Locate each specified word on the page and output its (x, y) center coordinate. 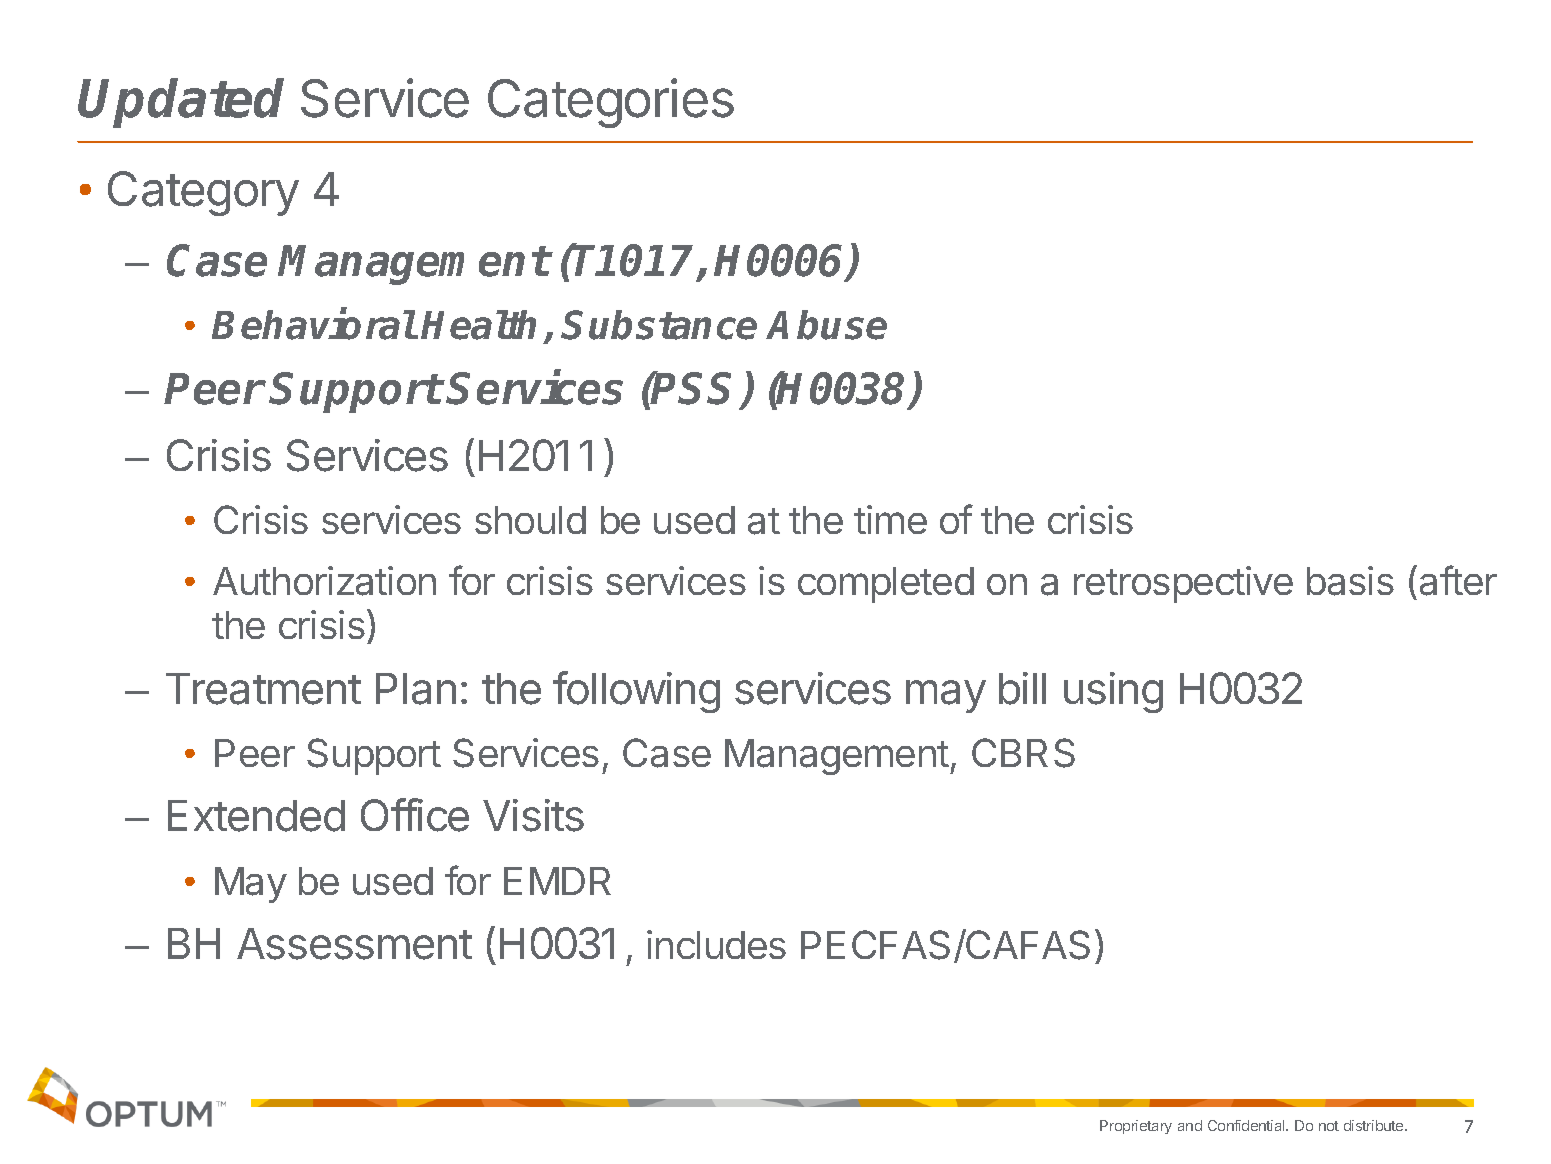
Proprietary (1136, 1127)
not (1329, 1126)
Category (203, 193)
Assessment (354, 944)
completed (886, 585)
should (530, 520)
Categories (611, 103)
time (890, 519)
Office (415, 815)
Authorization (324, 581)
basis (1350, 581)
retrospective (1183, 584)
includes (716, 944)
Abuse (826, 325)
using (1113, 692)
